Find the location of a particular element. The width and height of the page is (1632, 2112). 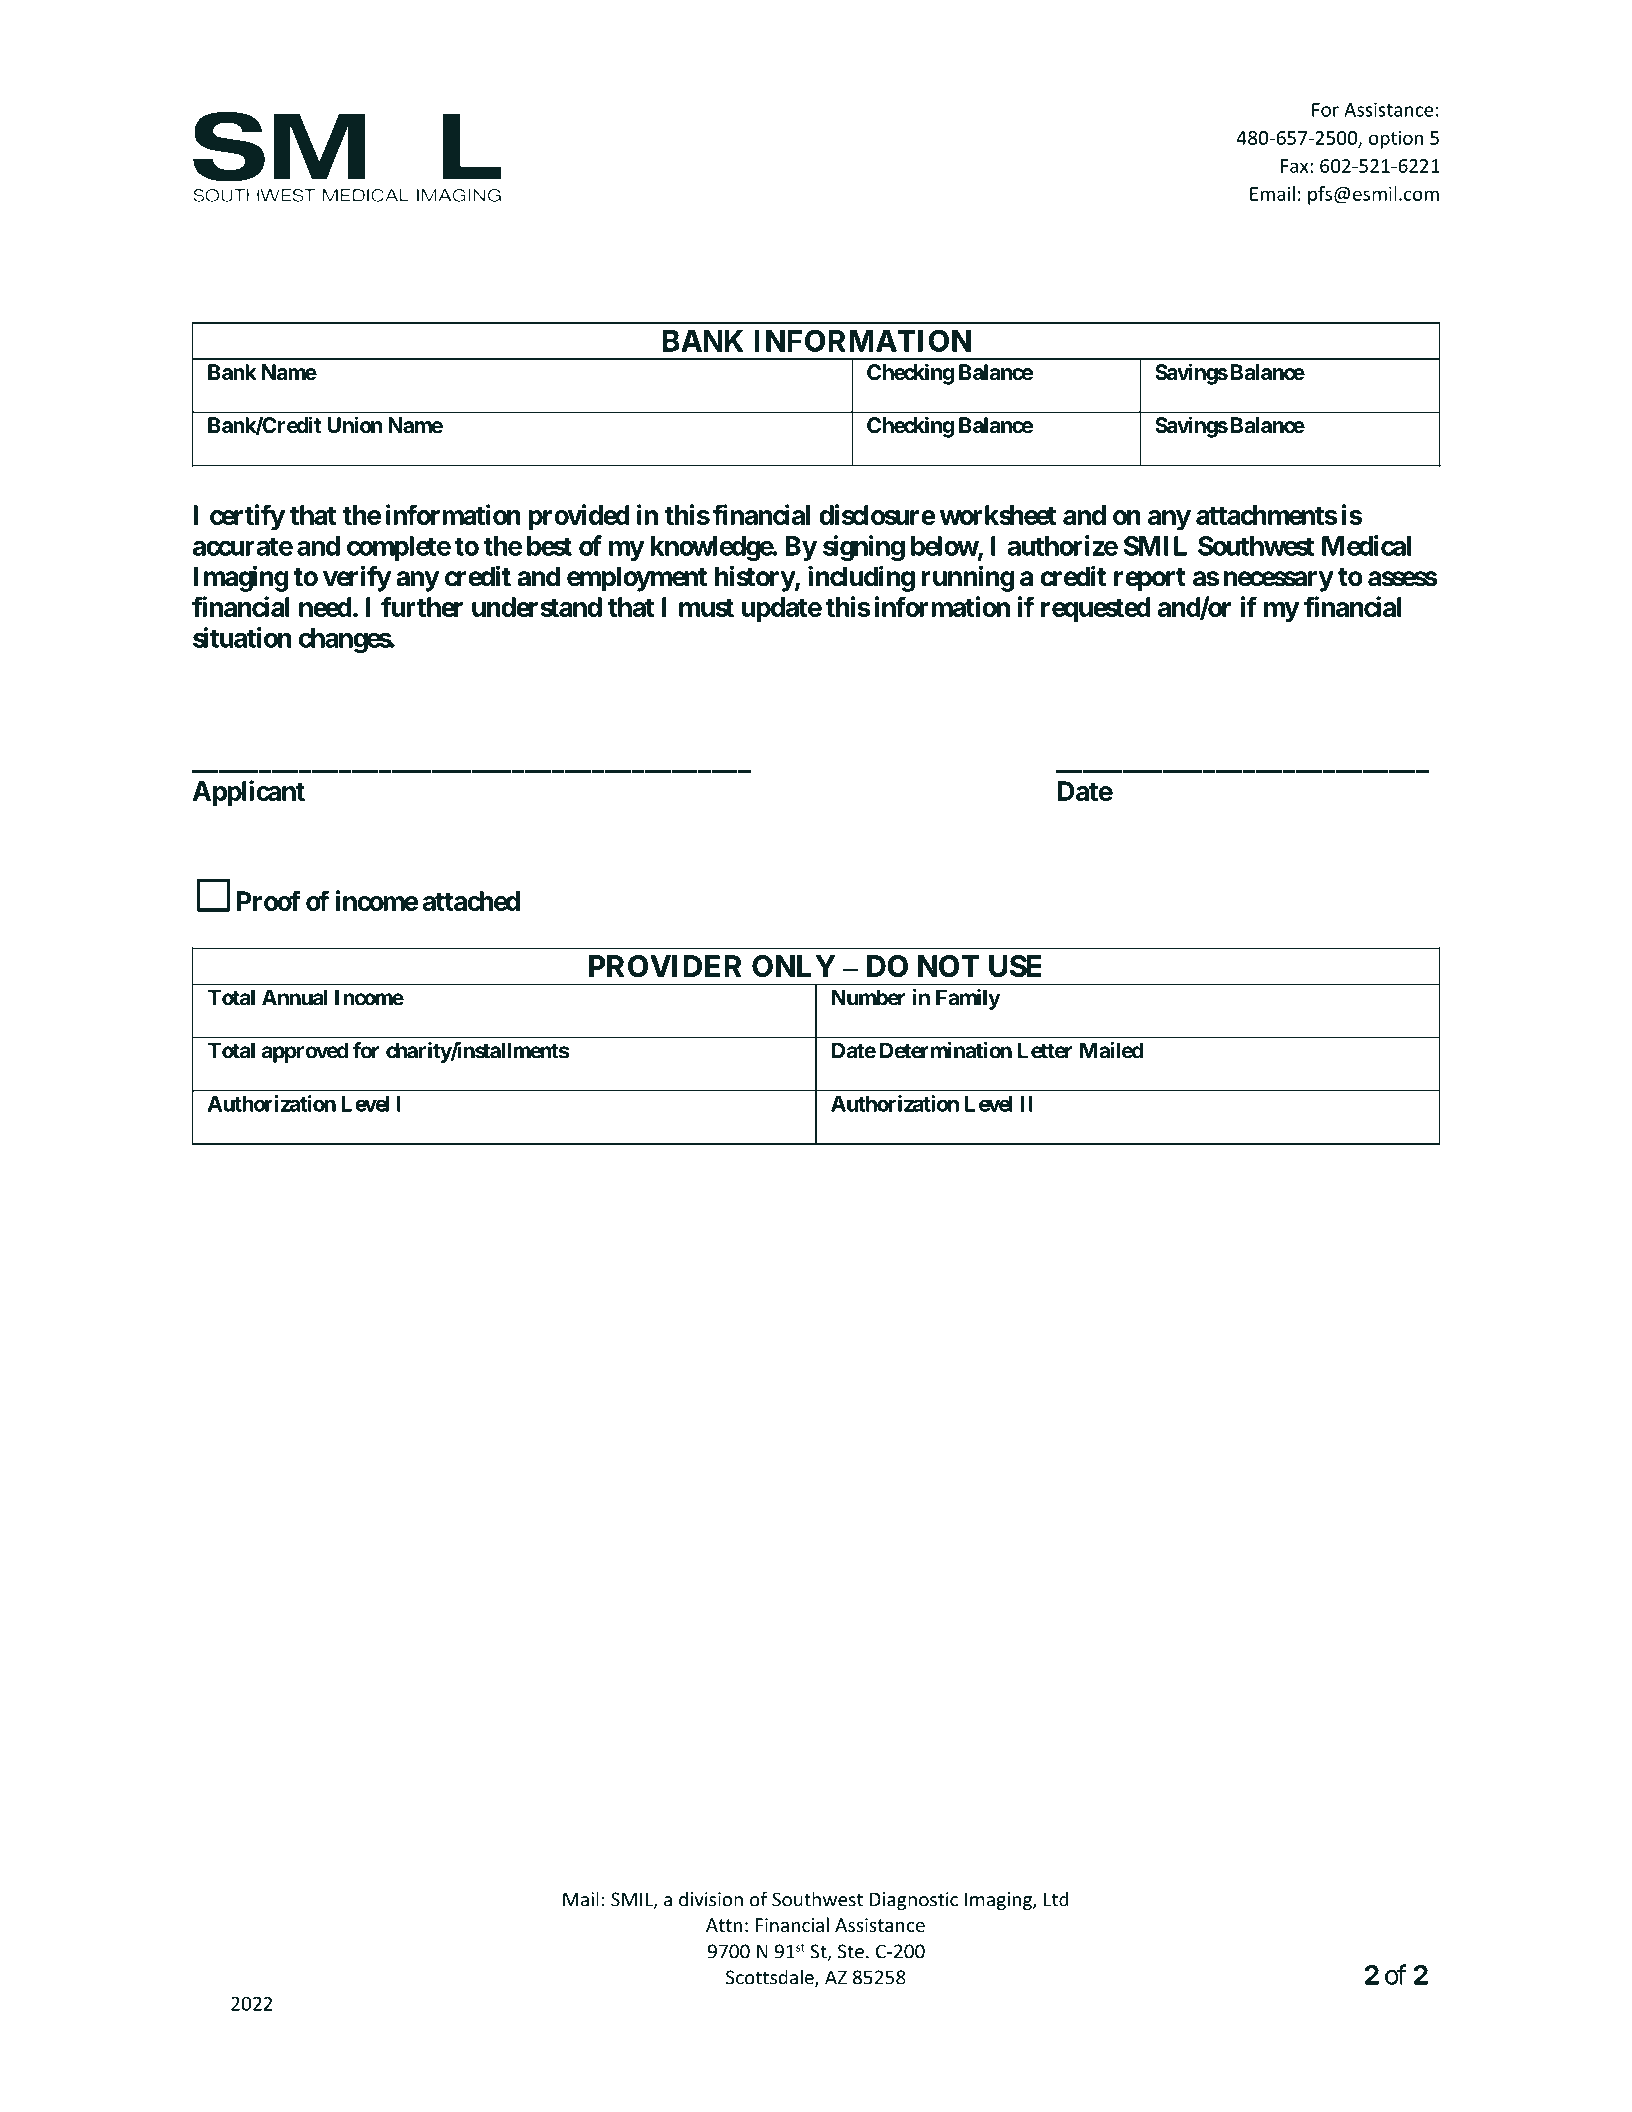

USE is located at coordinates (1015, 966).
